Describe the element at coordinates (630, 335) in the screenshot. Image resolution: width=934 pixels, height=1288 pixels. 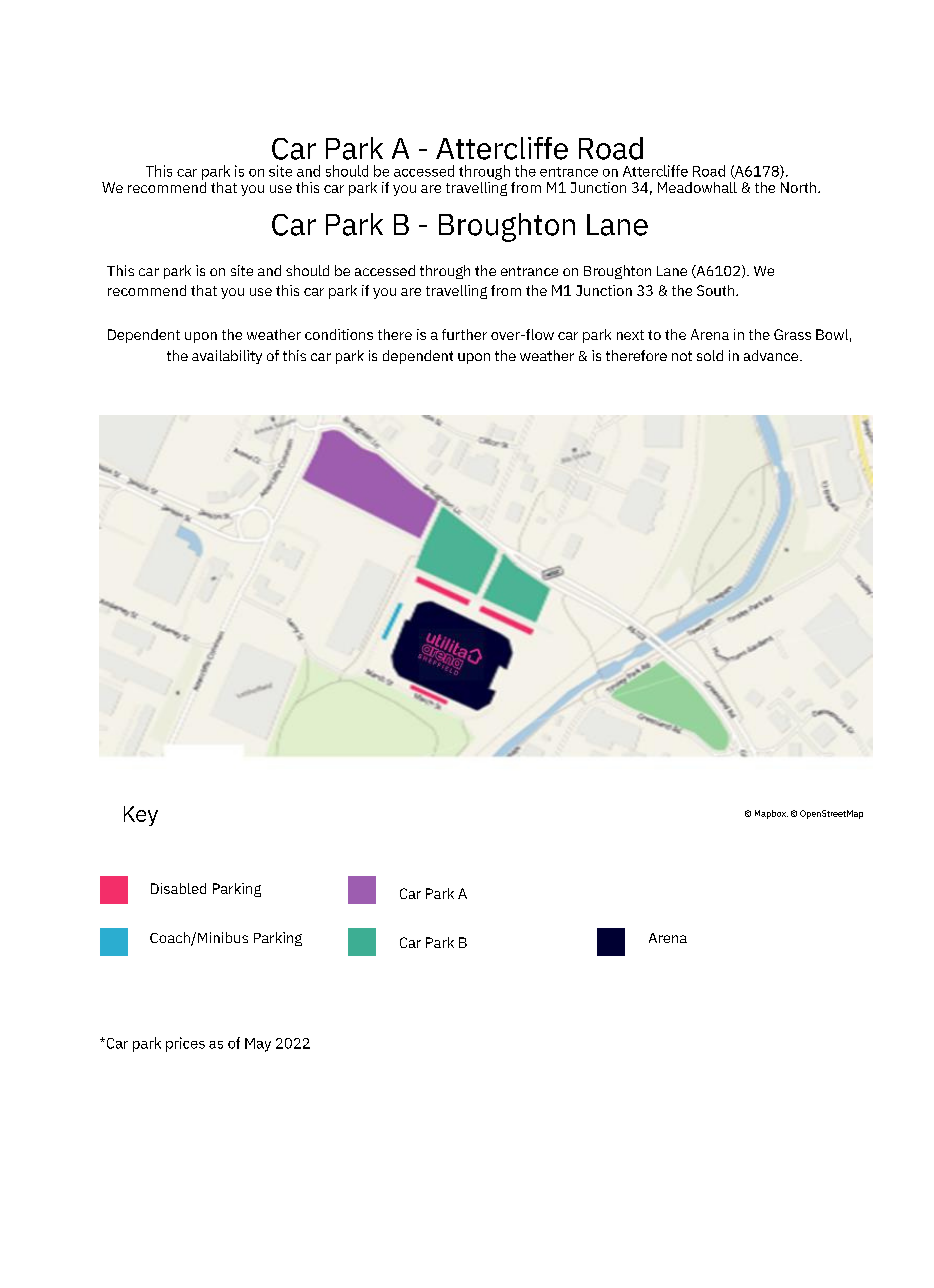
I see `next` at that location.
